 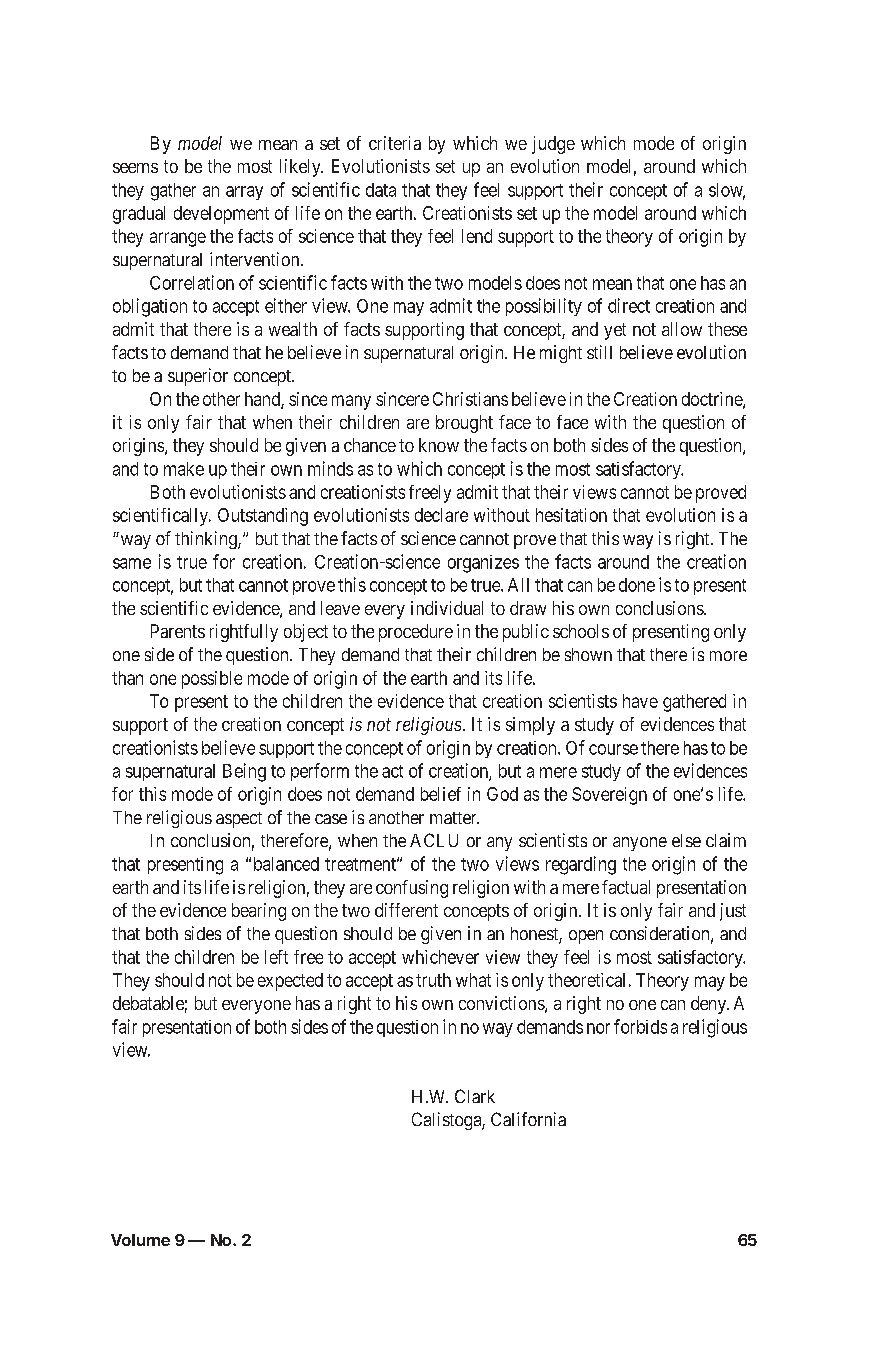 What do you see at coordinates (640, 844) in the screenshot?
I see `anyone` at bounding box center [640, 844].
